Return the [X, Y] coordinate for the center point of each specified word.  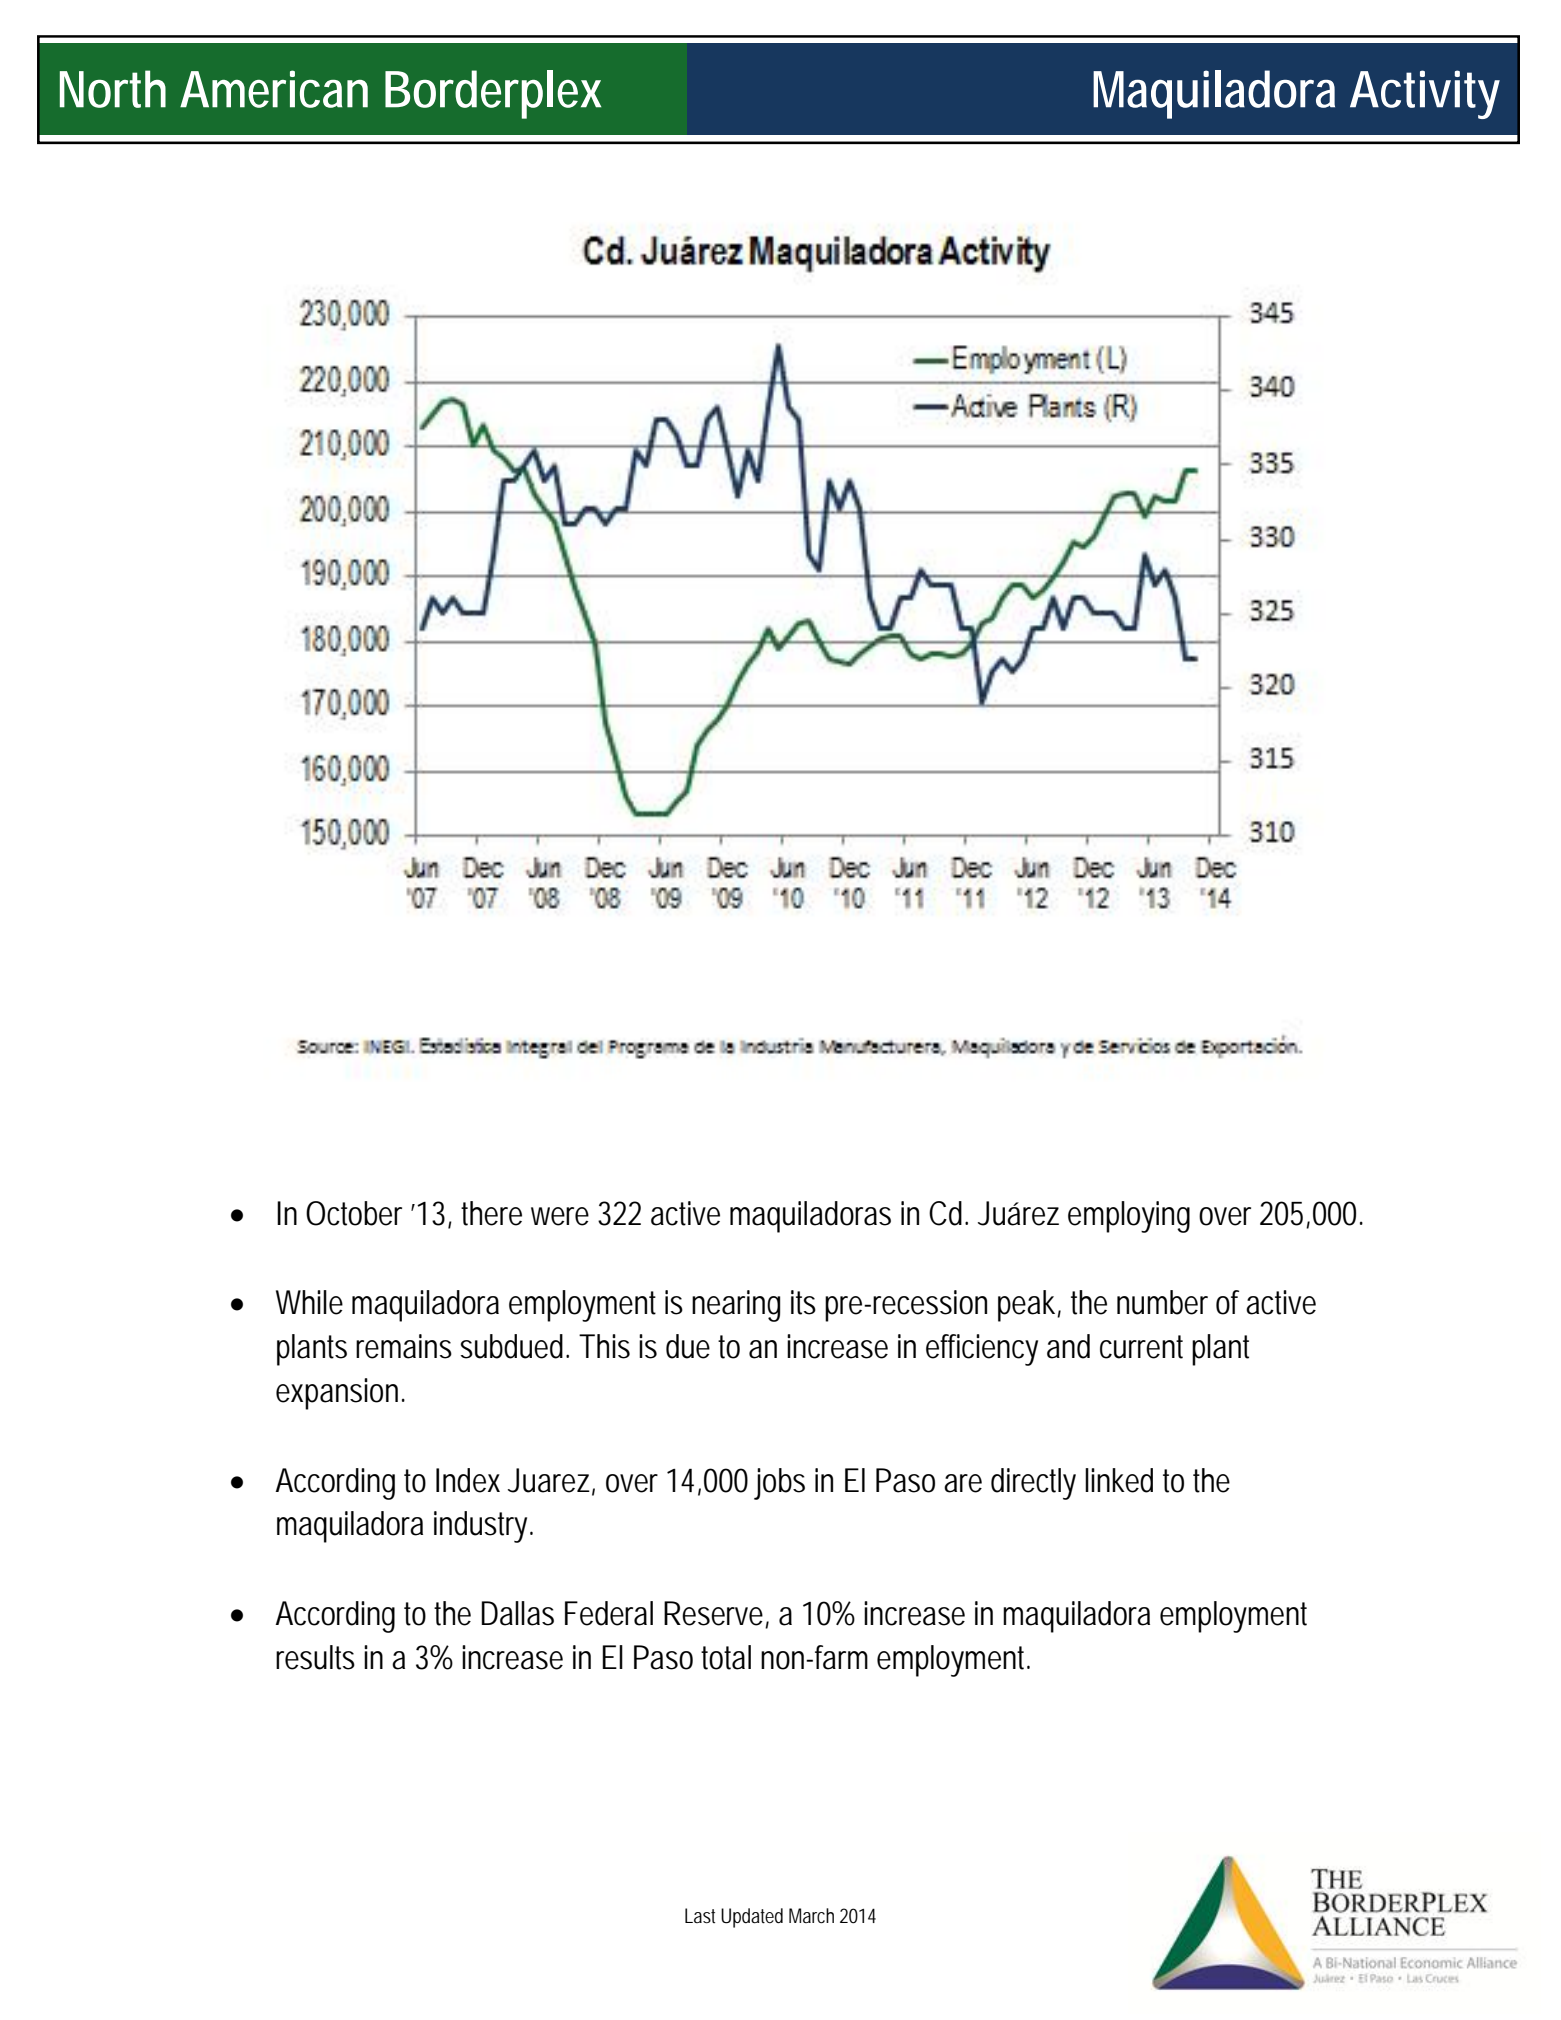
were [560, 1216]
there [491, 1213]
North [113, 89]
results [315, 1657]
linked [1119, 1480]
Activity [1425, 94]
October [354, 1213]
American [274, 89]
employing [1129, 1217]
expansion [337, 1394]
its [803, 1302]
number [1162, 1302]
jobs [779, 1484]
